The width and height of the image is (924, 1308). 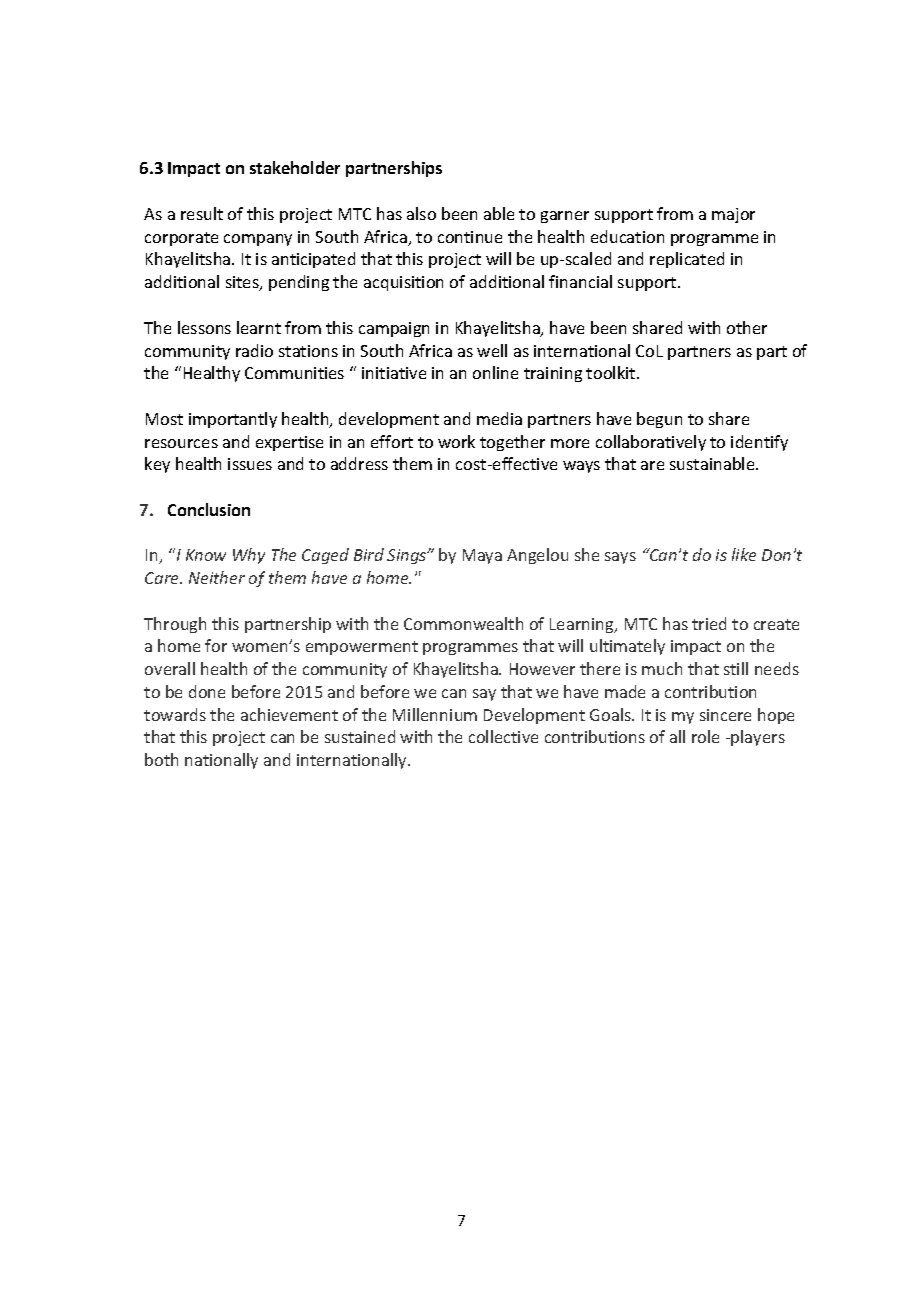 I want to click on online, so click(x=495, y=372).
